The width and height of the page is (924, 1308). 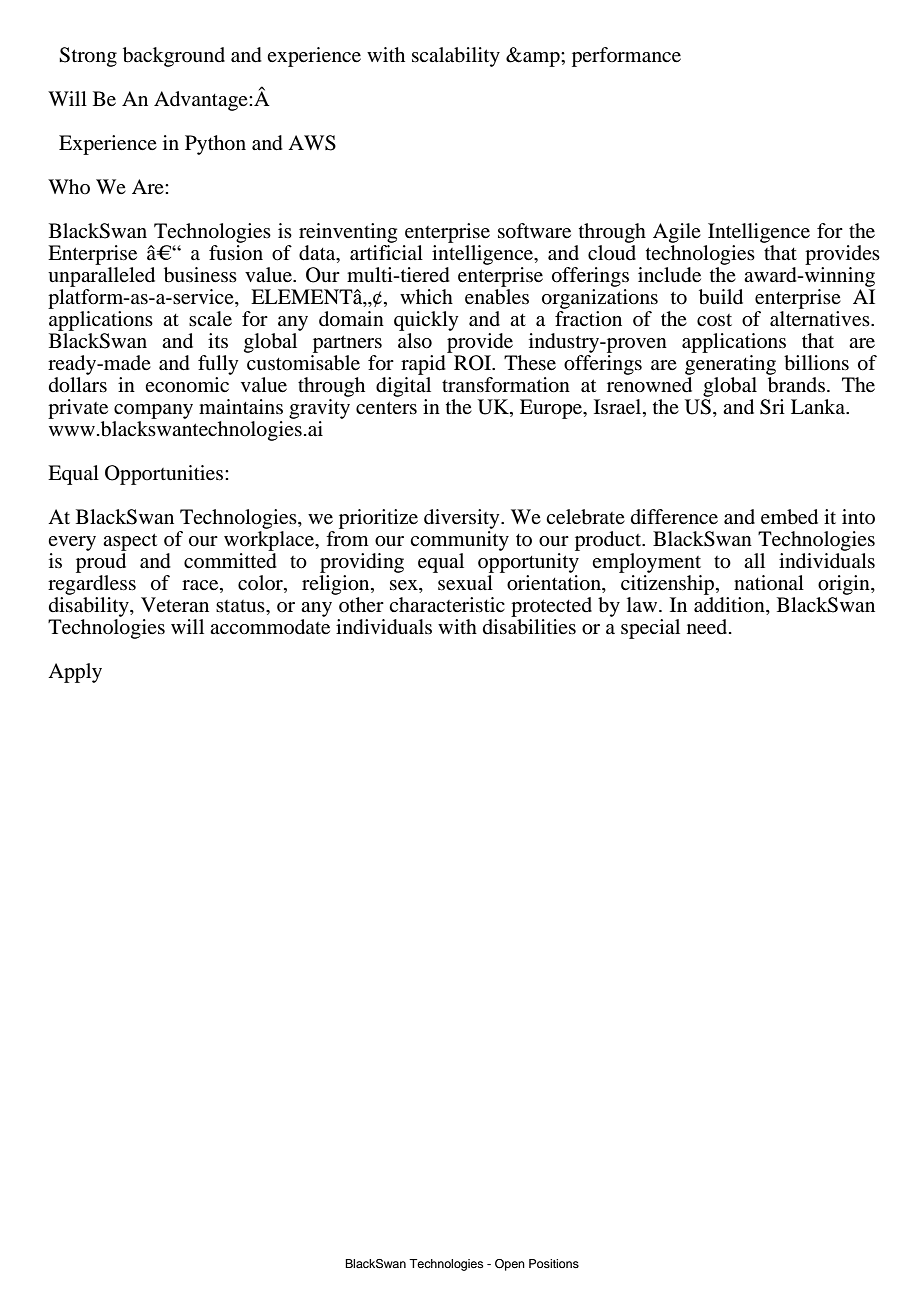 I want to click on software, so click(x=534, y=231).
